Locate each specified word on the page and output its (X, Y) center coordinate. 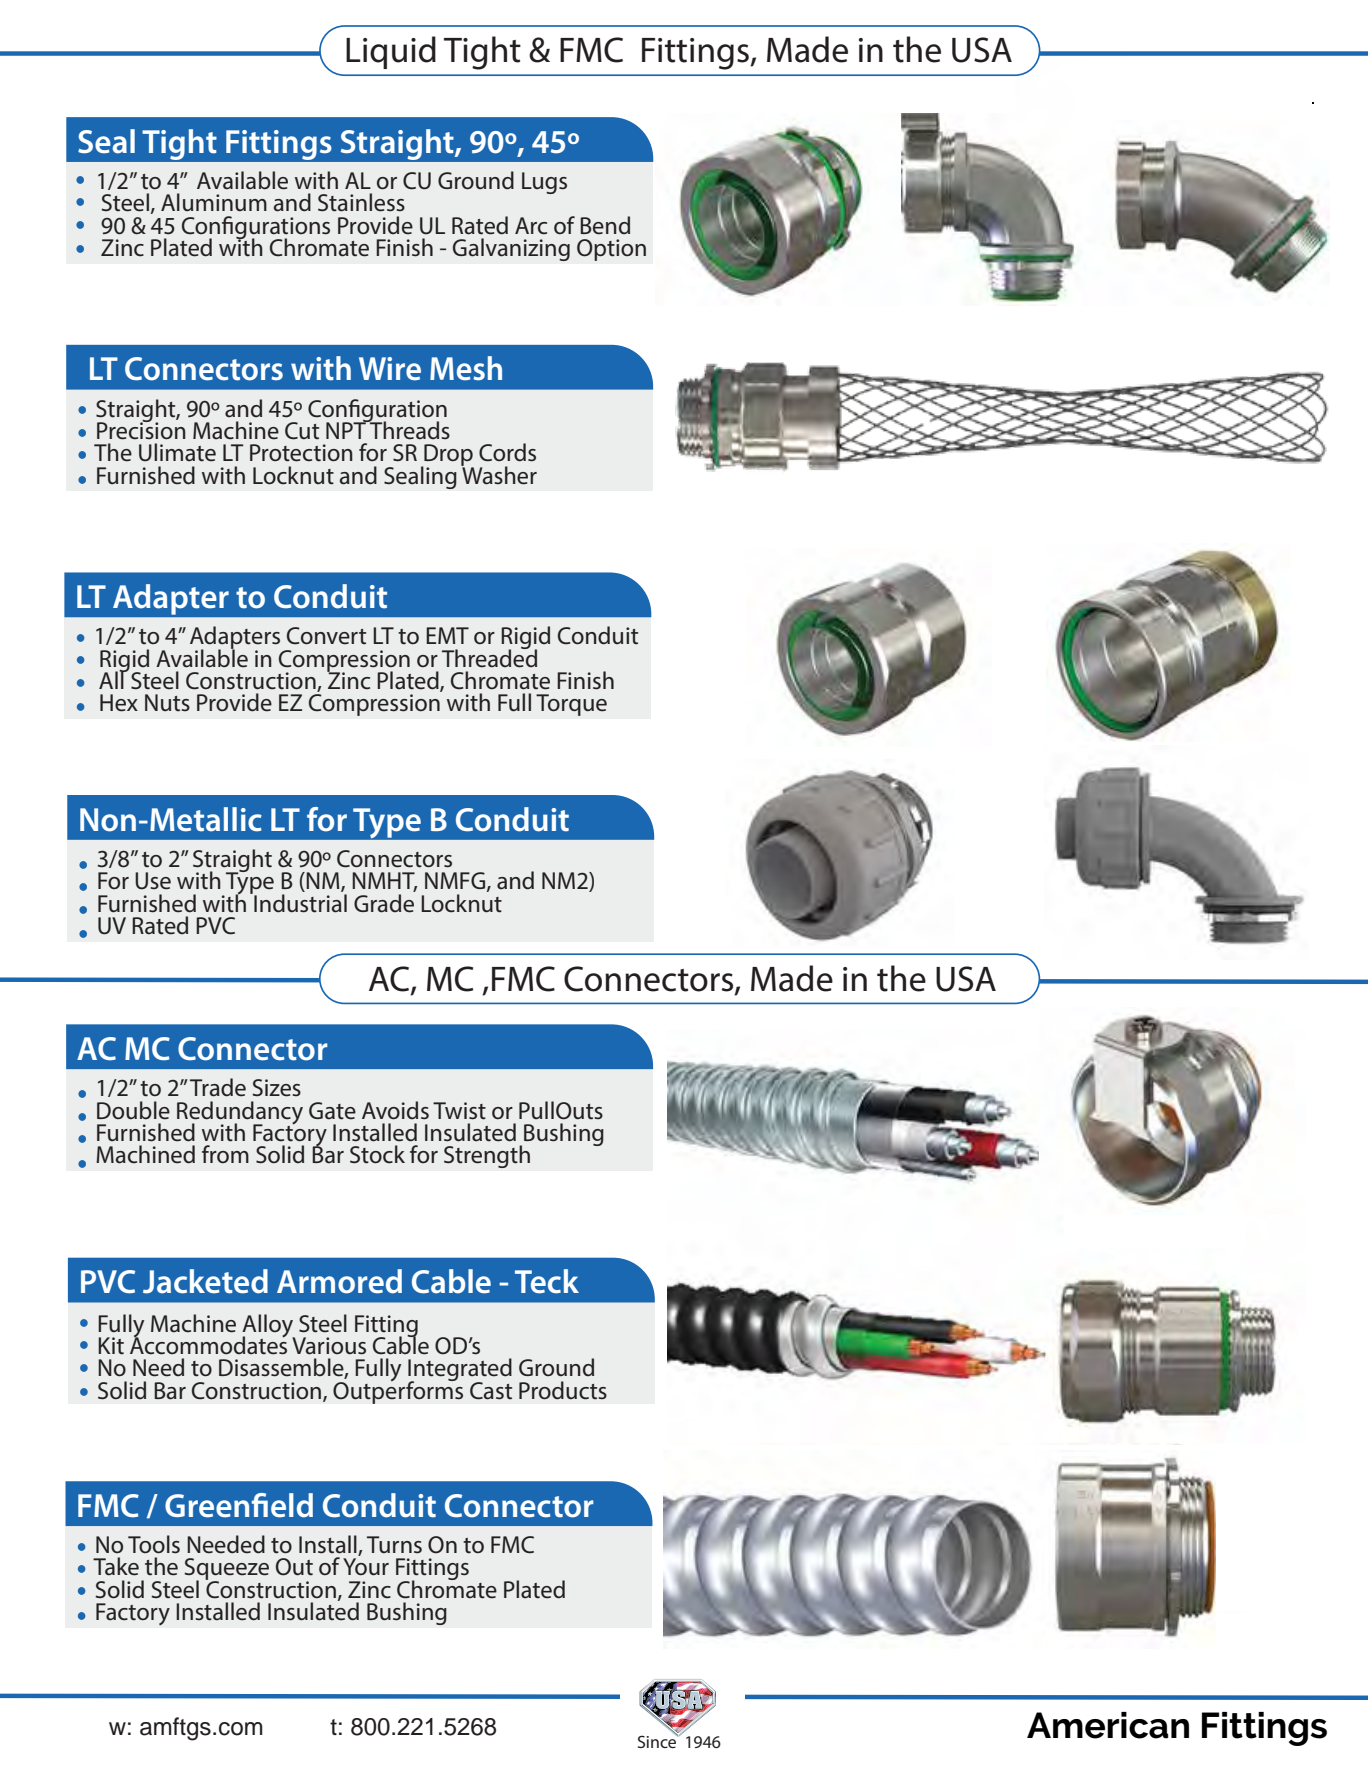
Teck (547, 1281)
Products (563, 1390)
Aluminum (214, 202)
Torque (571, 705)
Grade (384, 903)
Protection (301, 453)
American (1108, 1725)
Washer (499, 474)
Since (658, 1740)
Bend (605, 225)
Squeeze (227, 1570)
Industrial (299, 902)
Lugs (544, 183)
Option (611, 250)
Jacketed (205, 1281)
